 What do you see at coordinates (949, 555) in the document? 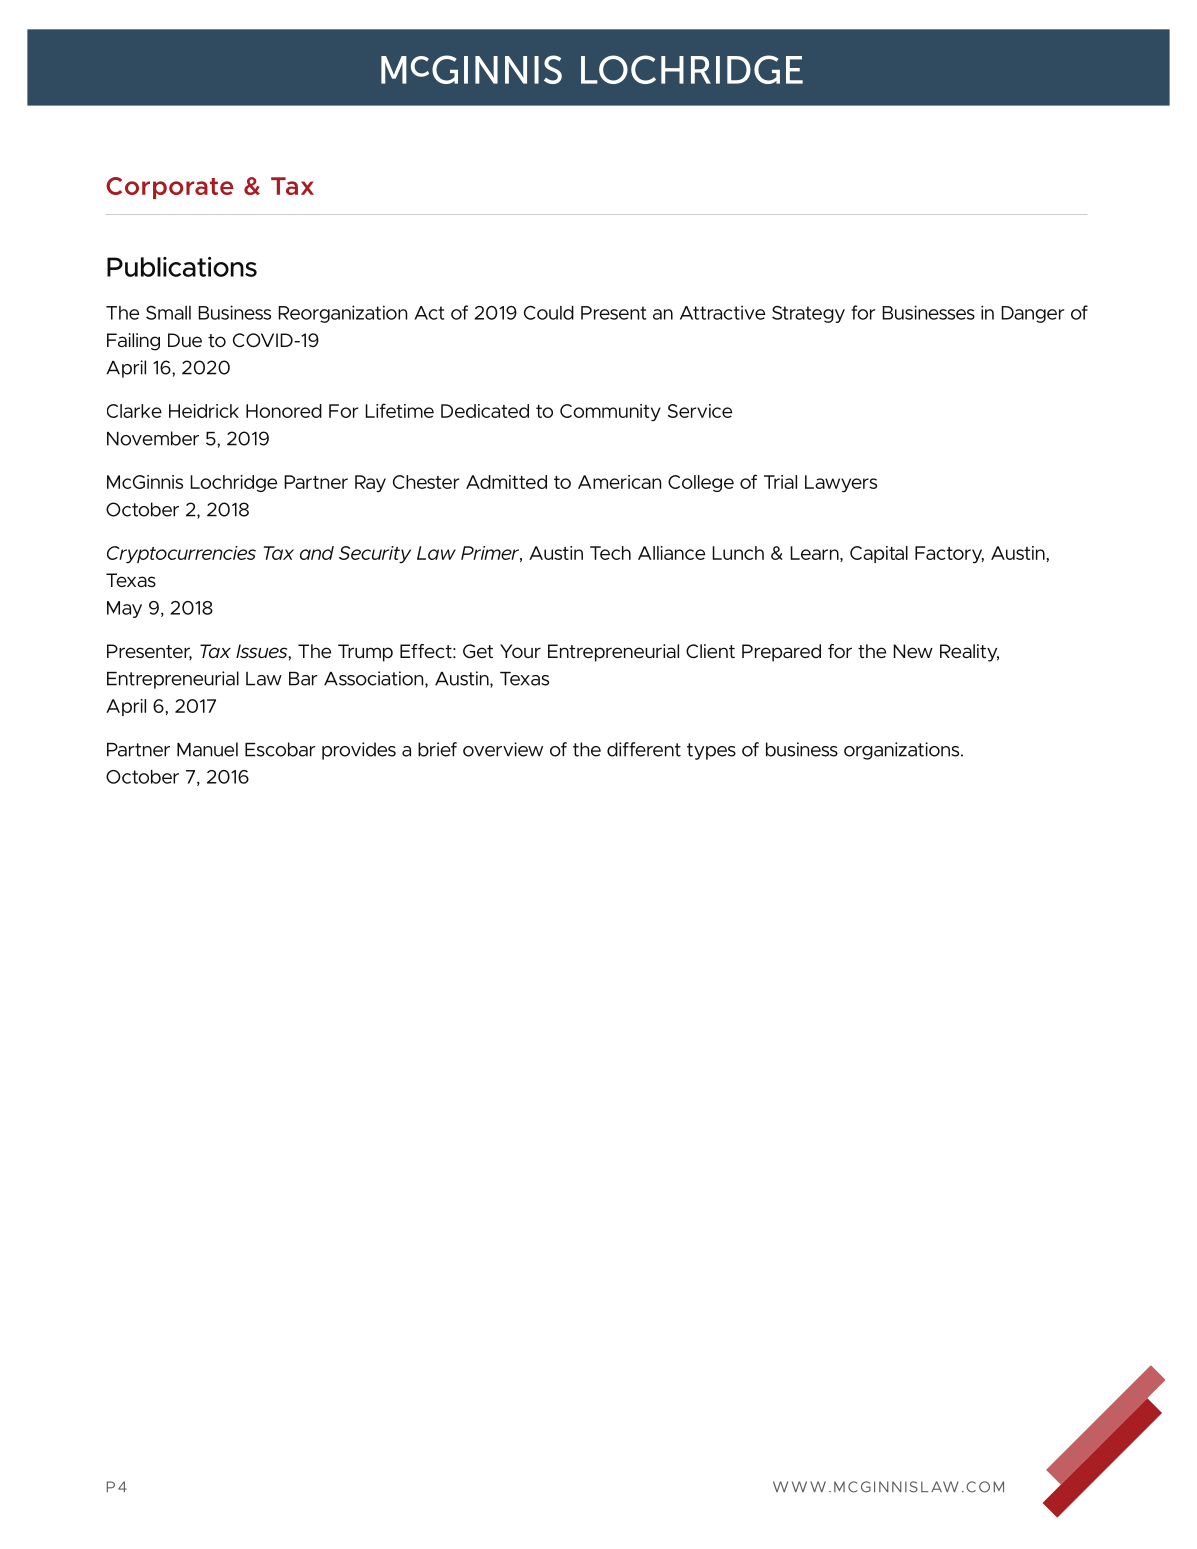
I see `Factory` at bounding box center [949, 555].
